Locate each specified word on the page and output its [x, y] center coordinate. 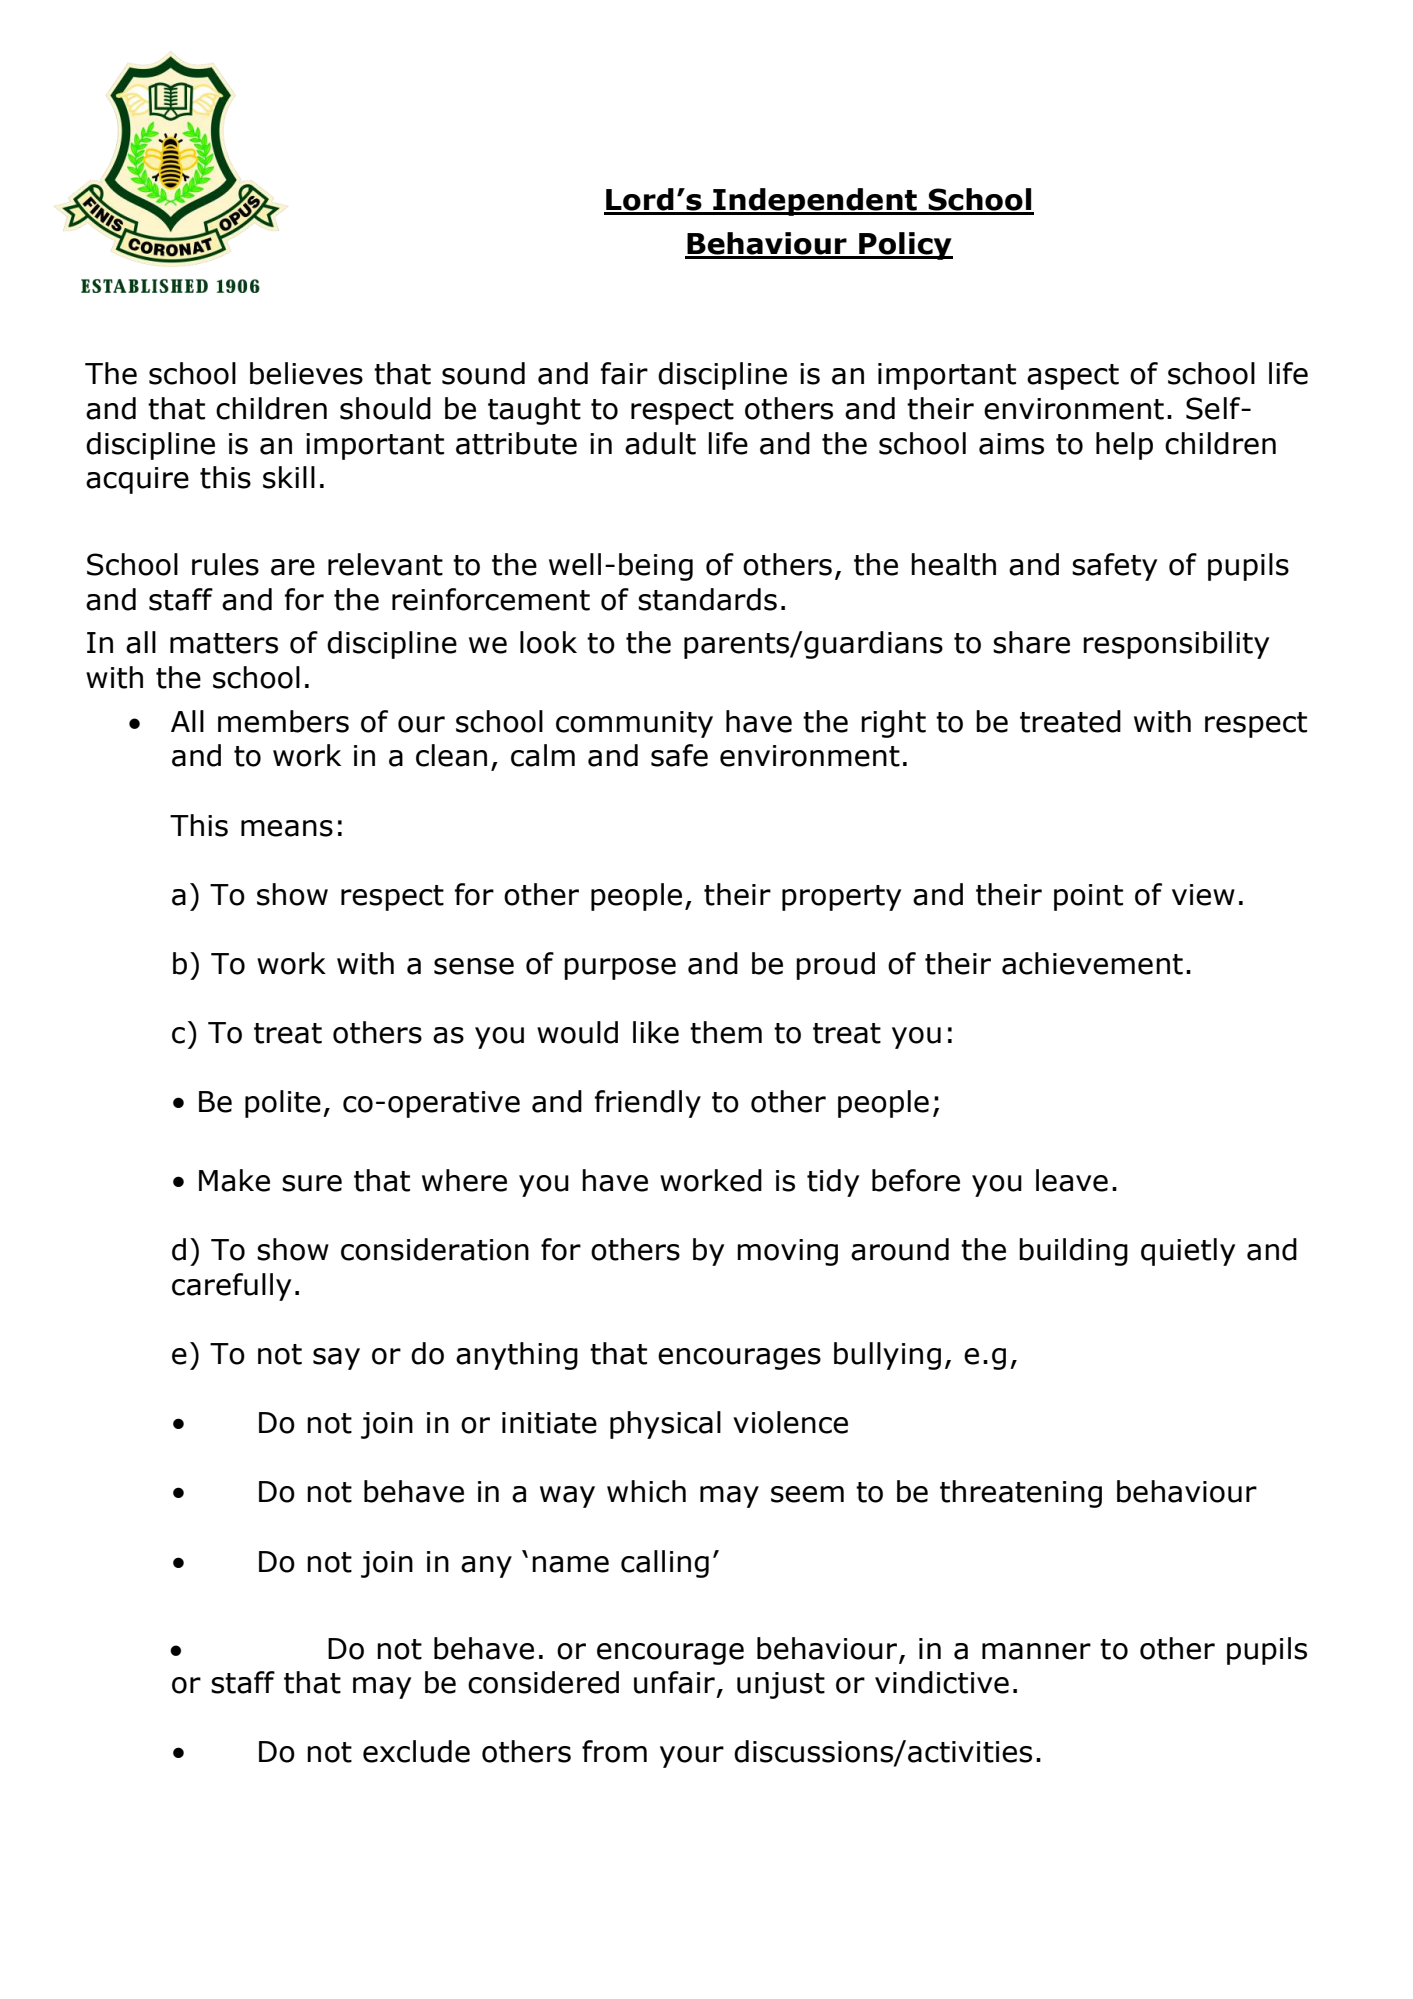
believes [306, 373]
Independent [815, 202]
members [283, 721]
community [634, 724]
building [1073, 1252]
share [1031, 642]
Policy [905, 246]
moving [787, 1252]
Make [234, 1180]
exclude [416, 1751]
